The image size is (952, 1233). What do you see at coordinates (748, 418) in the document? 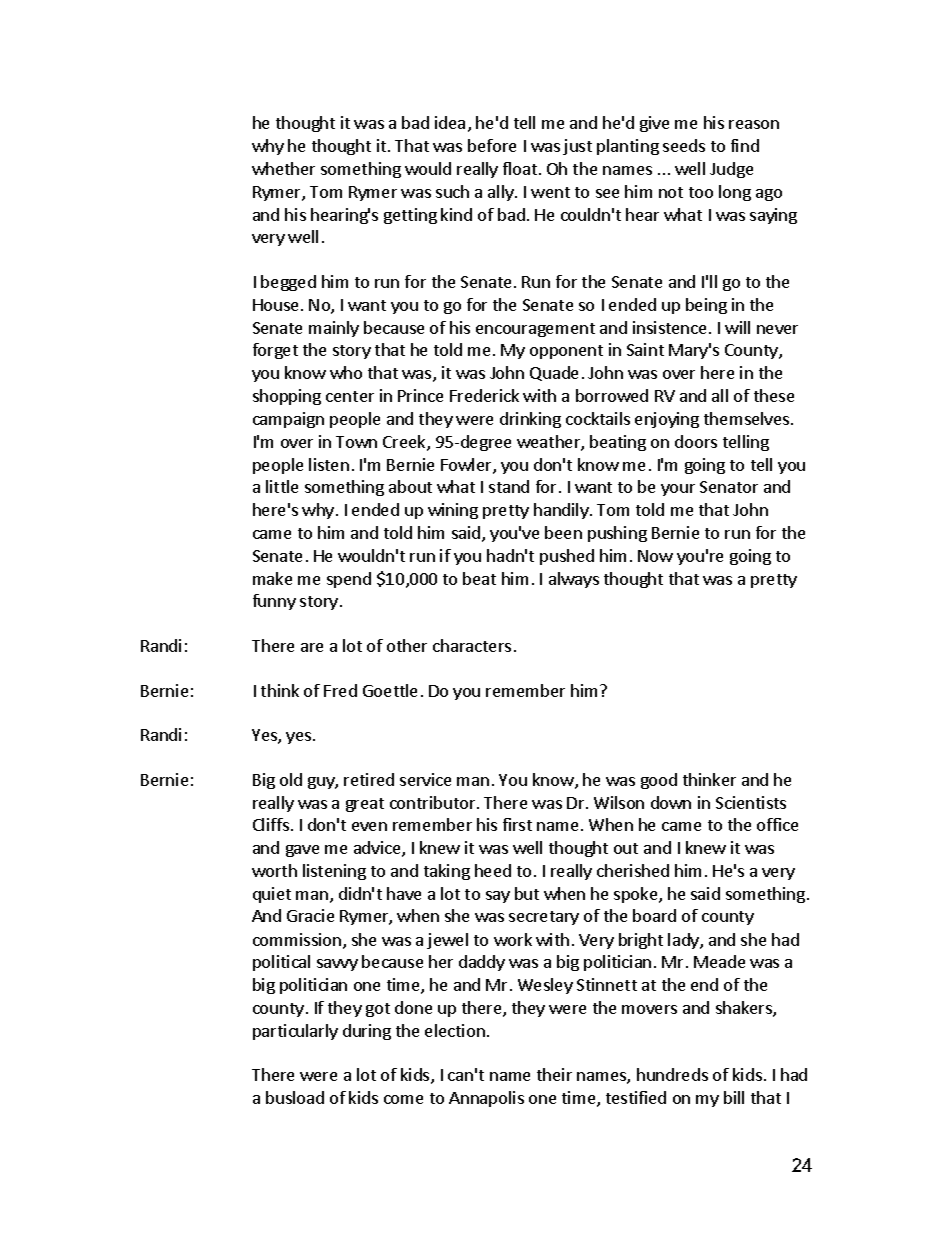
I see `themselves` at bounding box center [748, 418].
